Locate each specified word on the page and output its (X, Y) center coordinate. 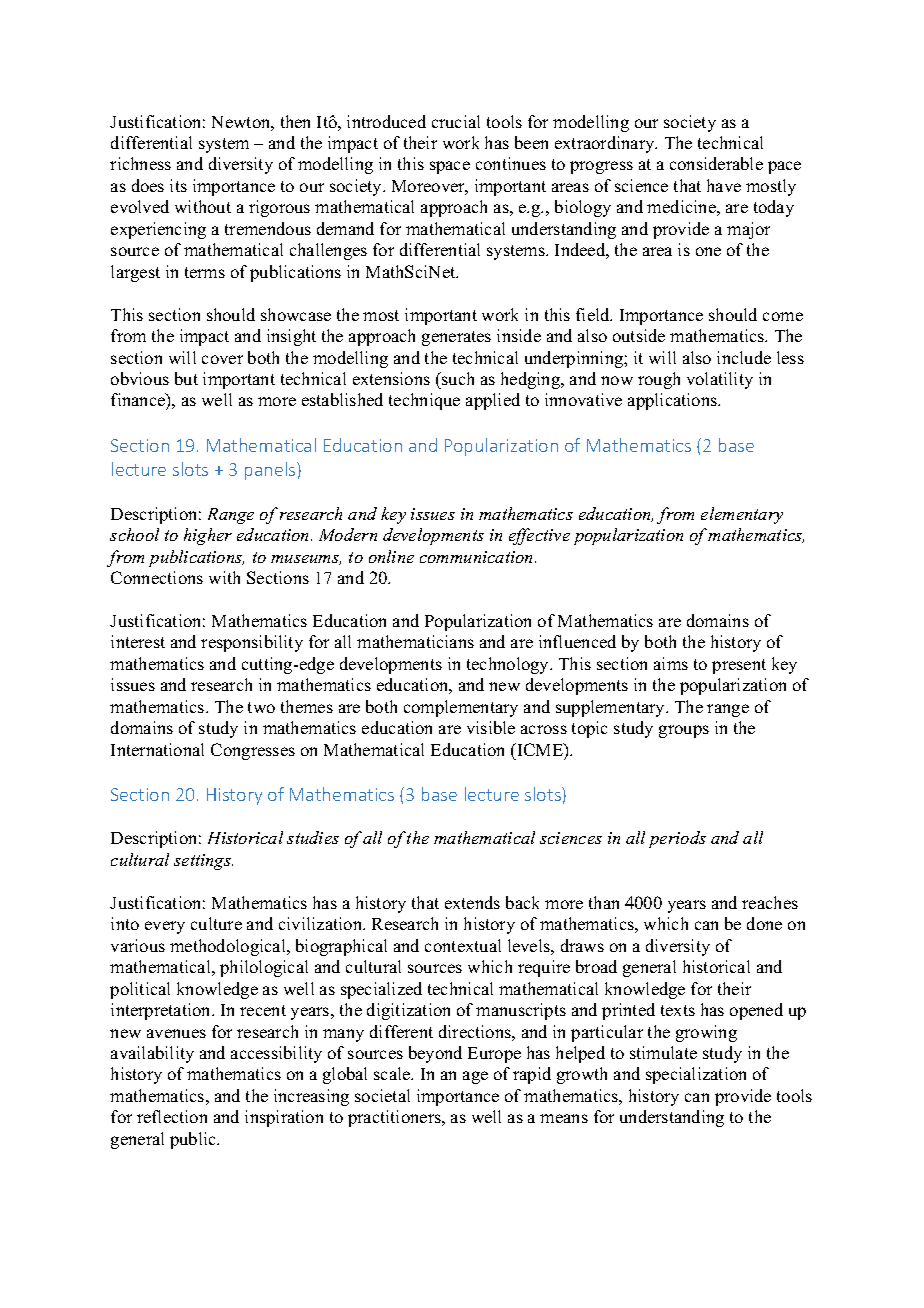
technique (424, 401)
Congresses (253, 751)
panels (271, 471)
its (178, 185)
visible (491, 727)
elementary (742, 515)
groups (684, 731)
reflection (172, 1116)
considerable (716, 163)
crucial (456, 121)
